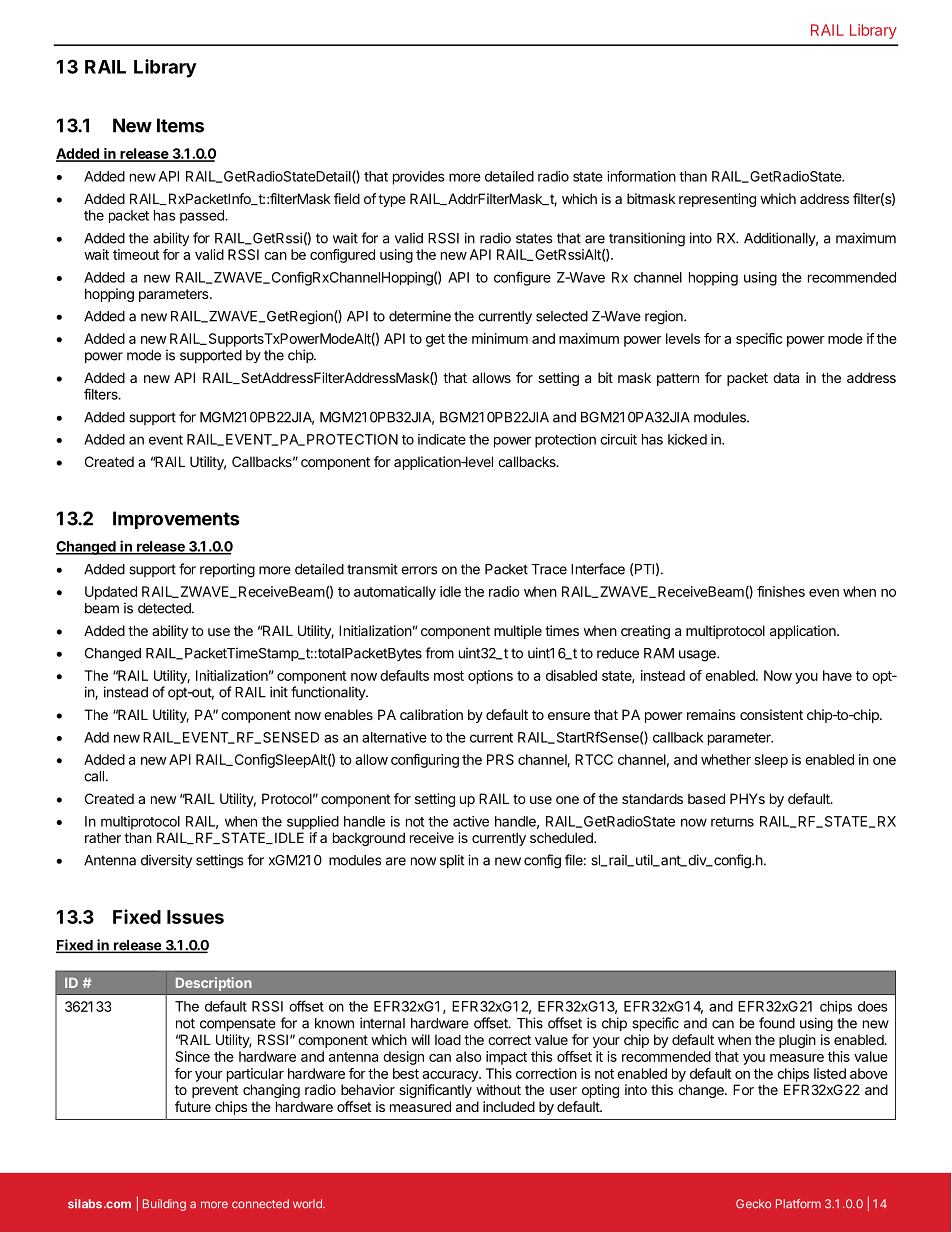 The height and width of the image is (1233, 952). Describe the element at coordinates (490, 677) in the image. I see `options` at that location.
